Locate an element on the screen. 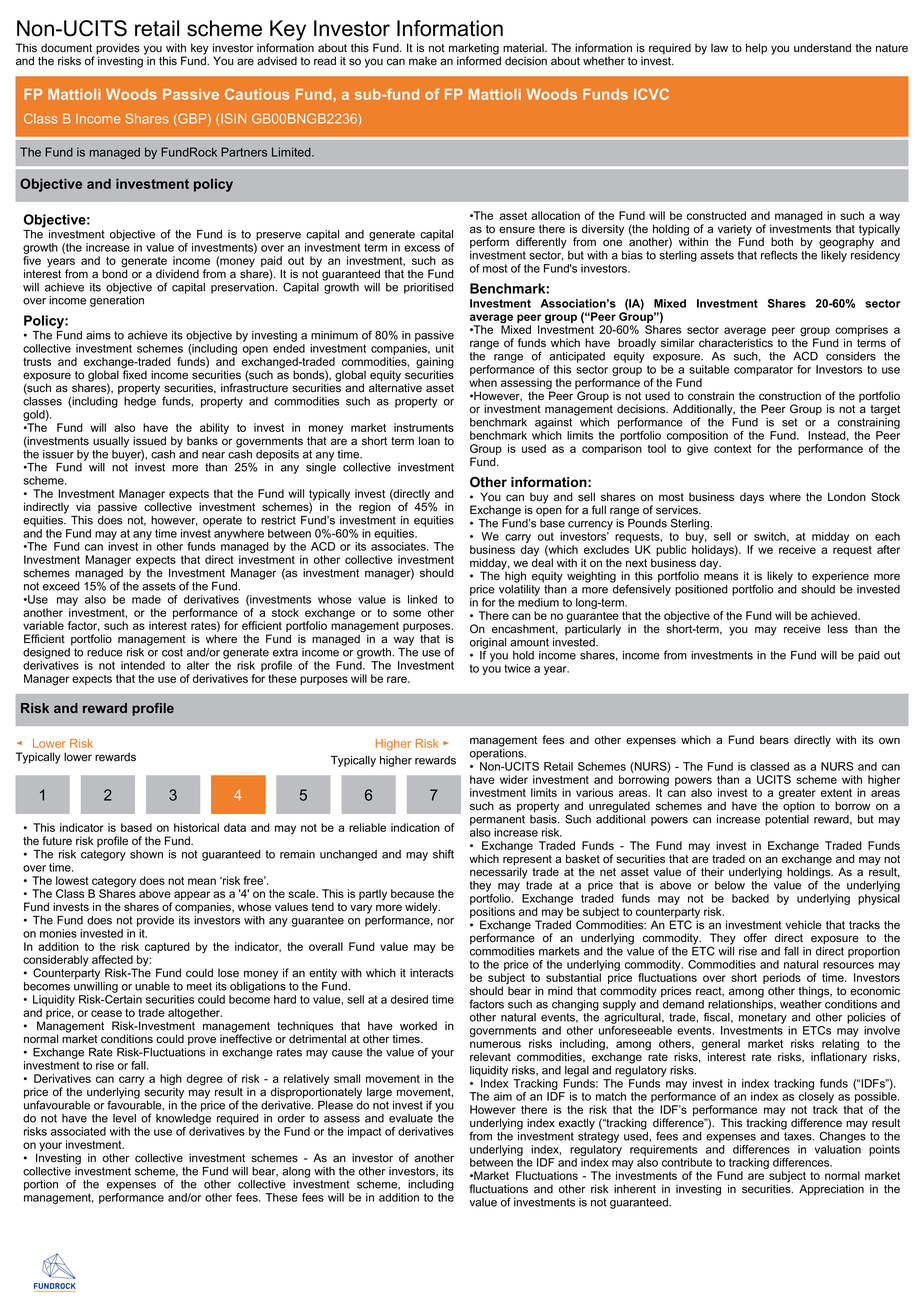 This screenshot has height=1308, width=924. document is located at coordinates (66, 48).
